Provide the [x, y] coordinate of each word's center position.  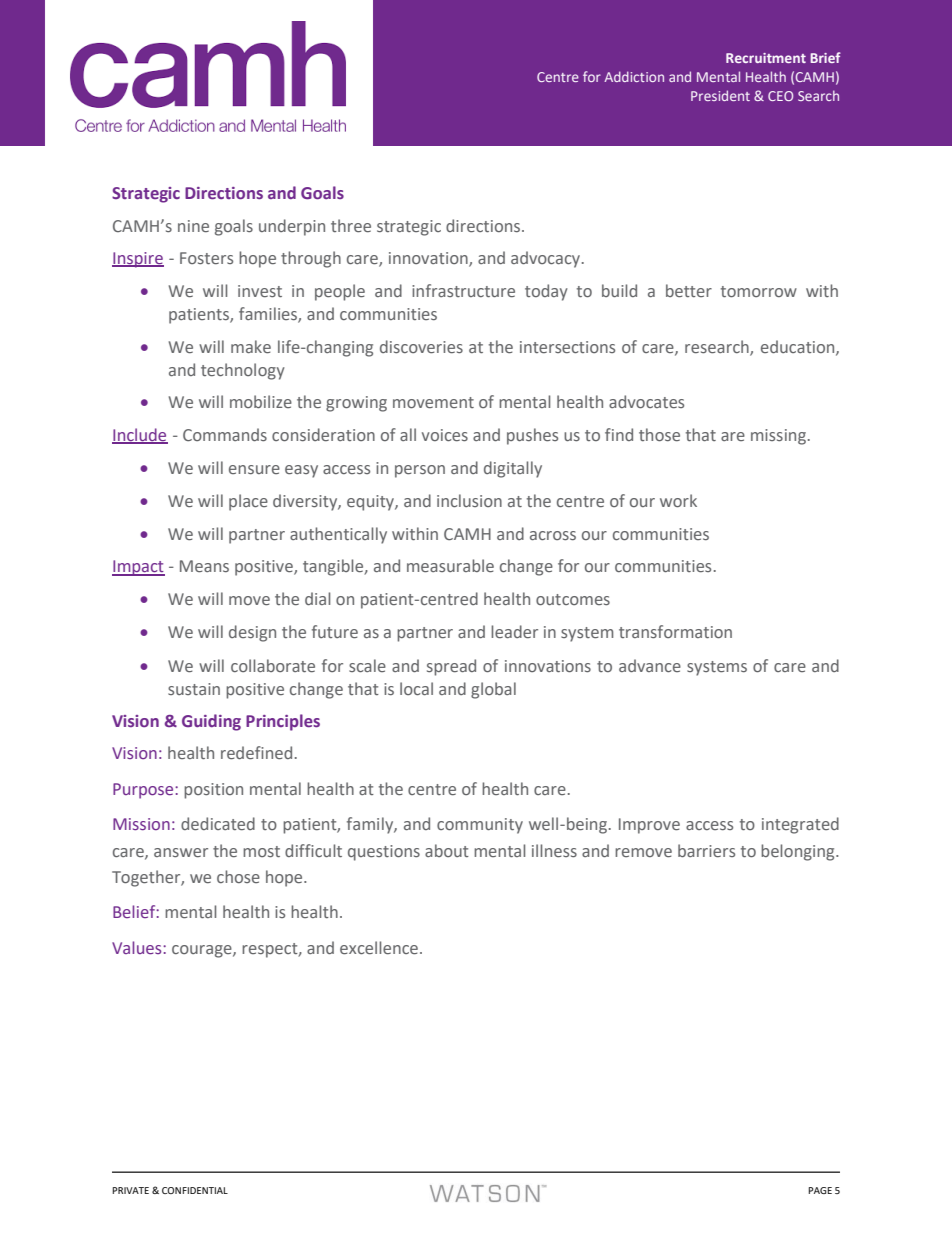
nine [193, 226]
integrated [800, 825]
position [213, 791]
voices [445, 435]
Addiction [634, 76]
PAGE [820, 1190]
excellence [380, 947]
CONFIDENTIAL [195, 1190]
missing [778, 437]
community [480, 826]
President [720, 95]
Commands [225, 434]
